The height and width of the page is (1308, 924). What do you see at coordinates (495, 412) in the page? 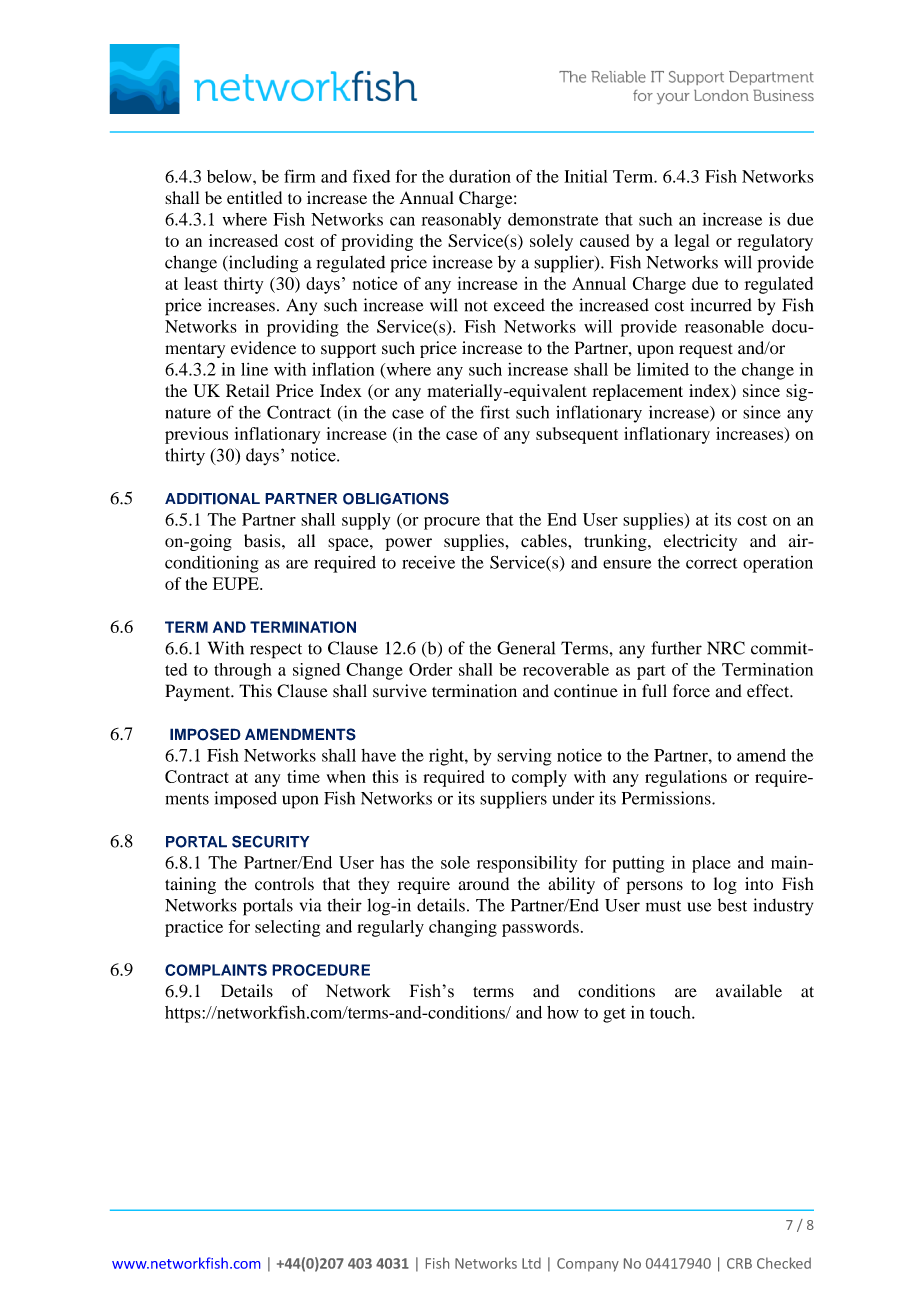
I see `first` at bounding box center [495, 412].
